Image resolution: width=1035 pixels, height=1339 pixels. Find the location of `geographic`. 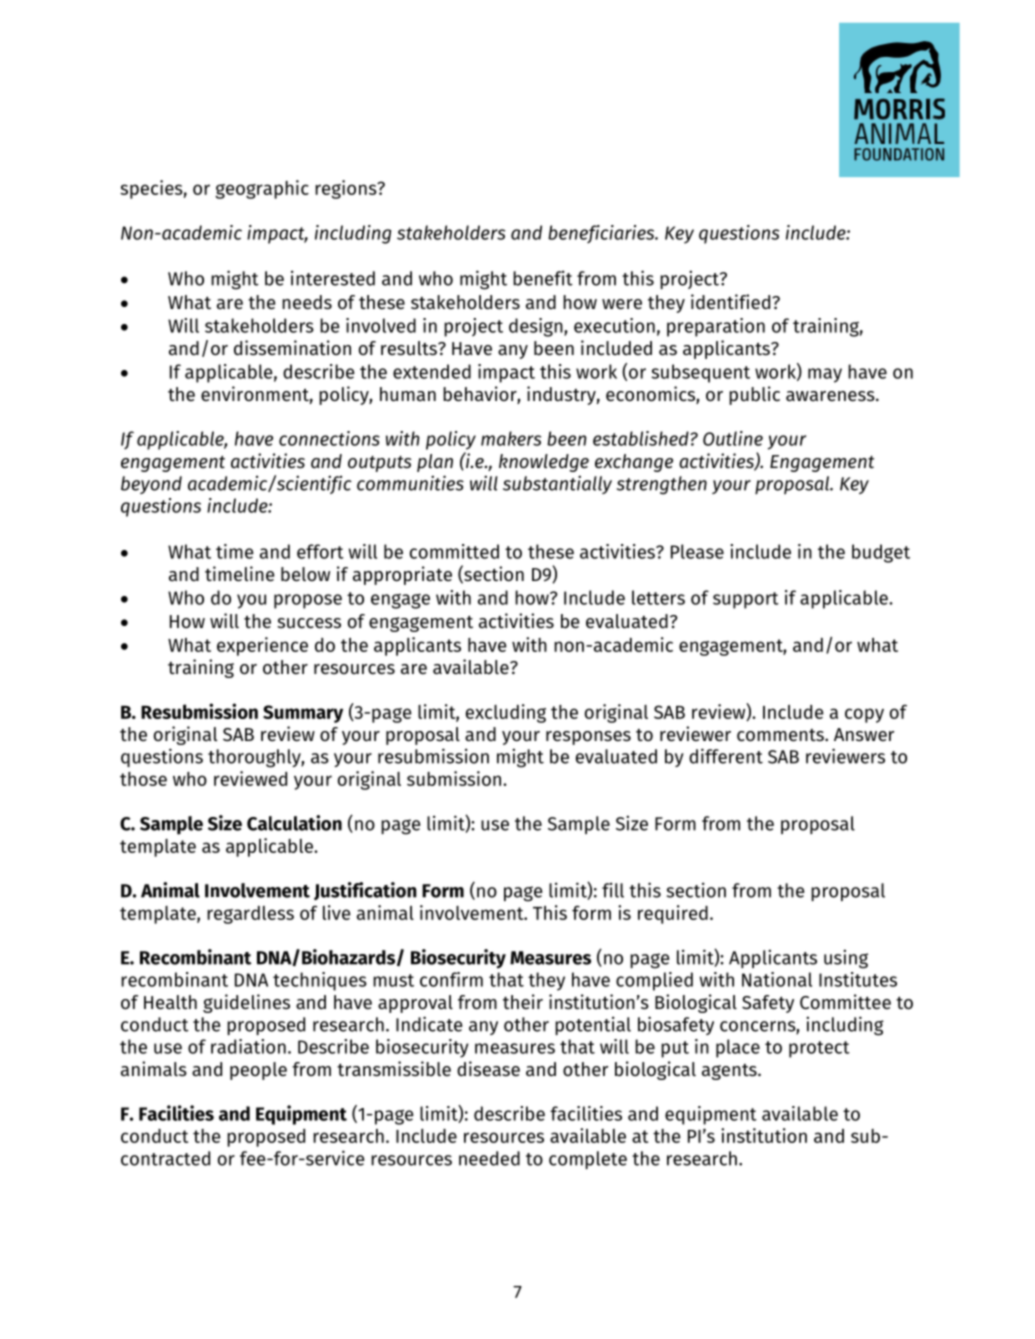

geographic is located at coordinates (262, 189).
